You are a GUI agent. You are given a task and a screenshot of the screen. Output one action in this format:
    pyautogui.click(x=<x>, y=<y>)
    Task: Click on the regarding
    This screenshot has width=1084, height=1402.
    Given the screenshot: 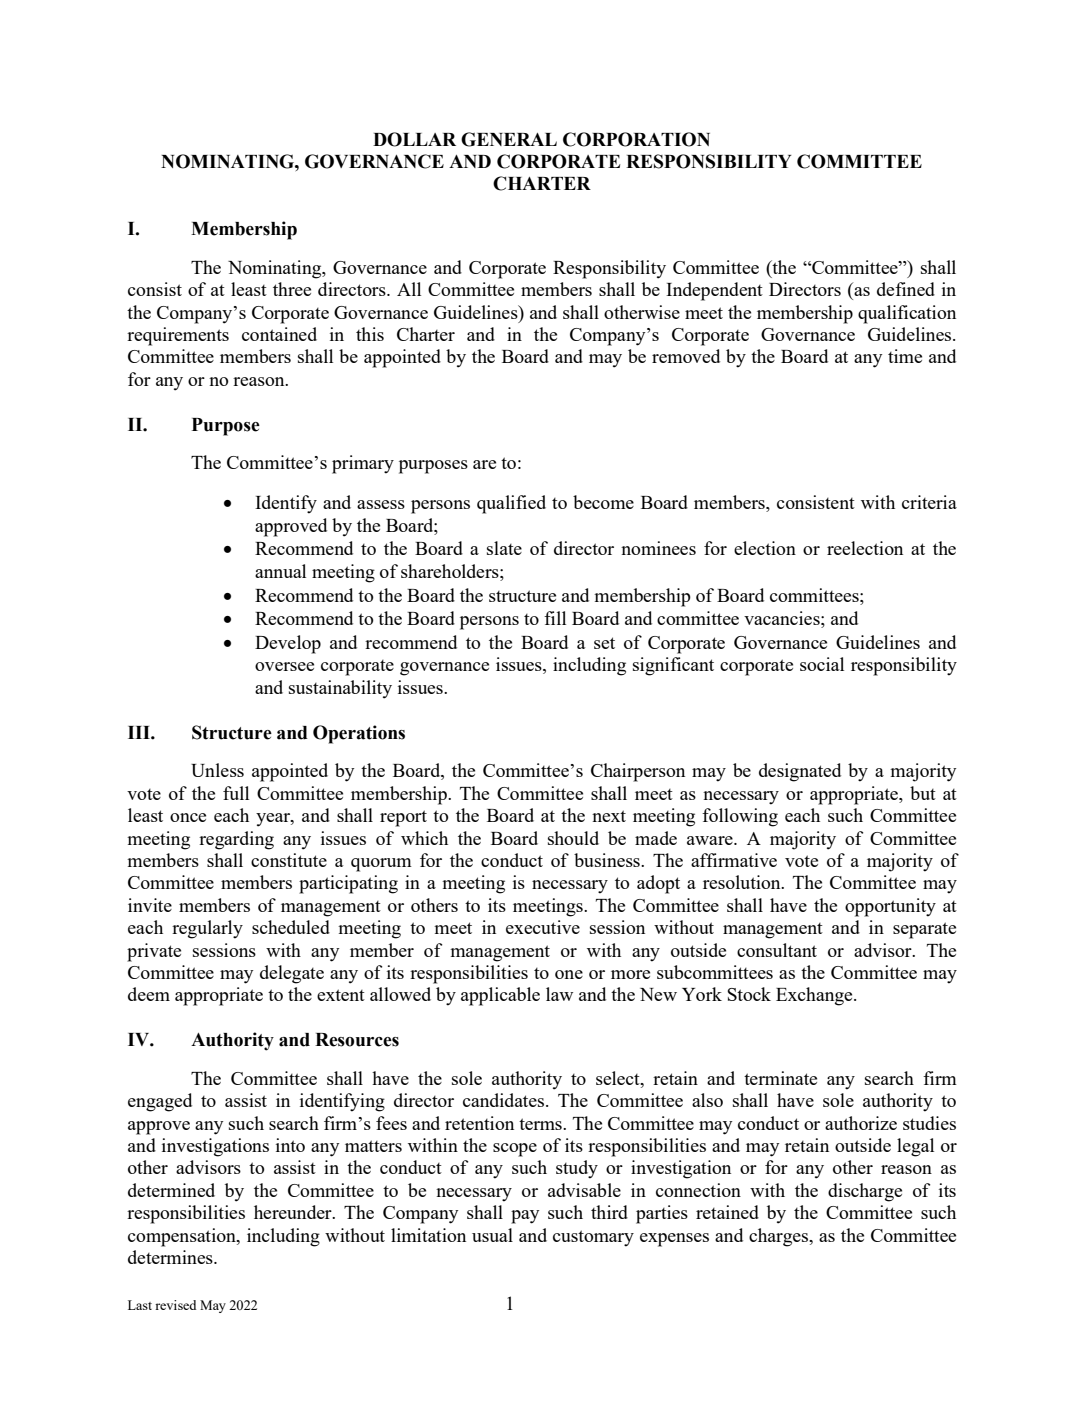 What is the action you would take?
    pyautogui.click(x=236, y=840)
